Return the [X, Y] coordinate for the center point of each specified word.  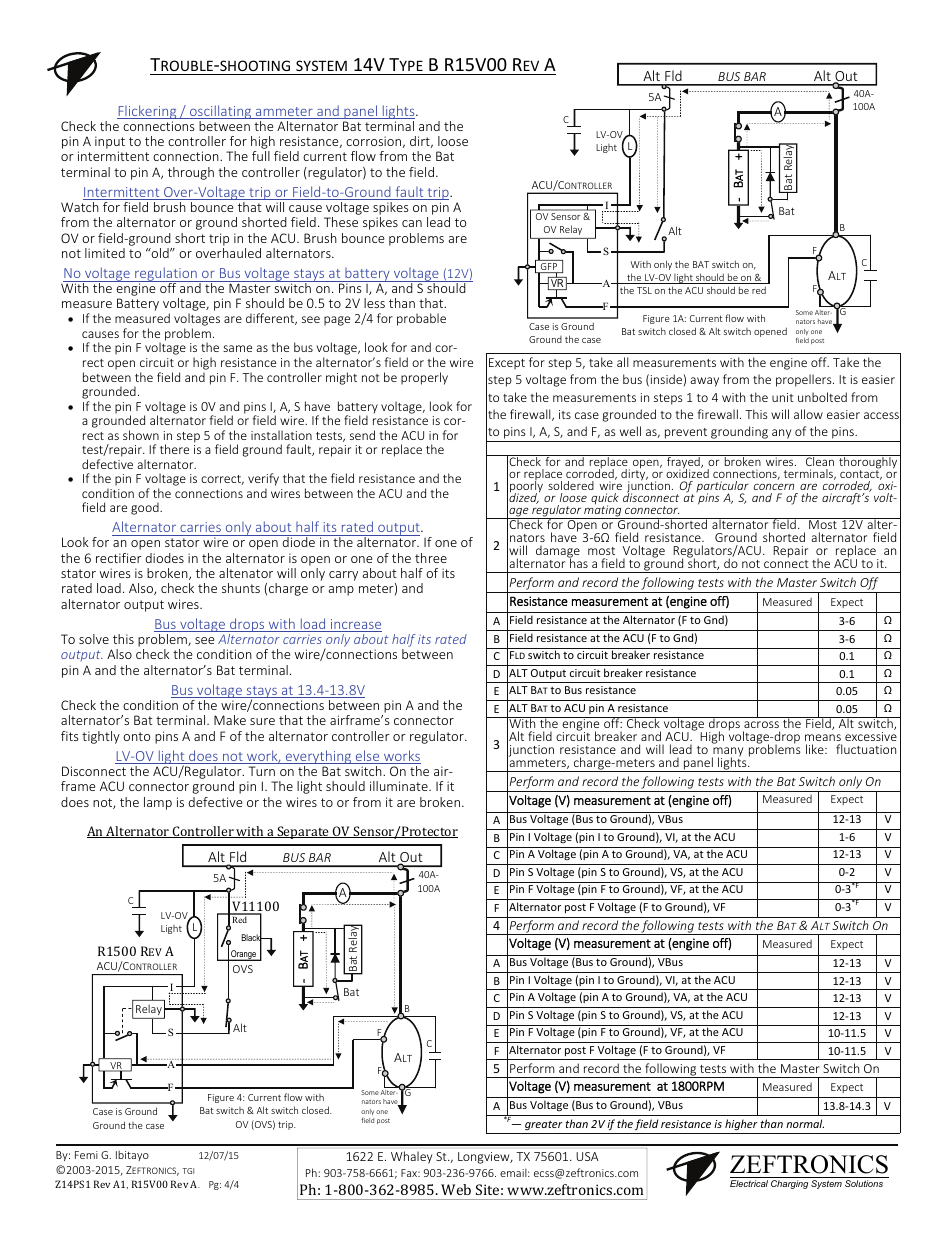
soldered [571, 485]
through [191, 173]
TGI [188, 1171]
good [146, 508]
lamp [158, 803]
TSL [644, 290]
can [412, 223]
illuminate [400, 786]
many [727, 753]
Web [456, 1189]
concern [774, 487]
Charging [789, 1184]
